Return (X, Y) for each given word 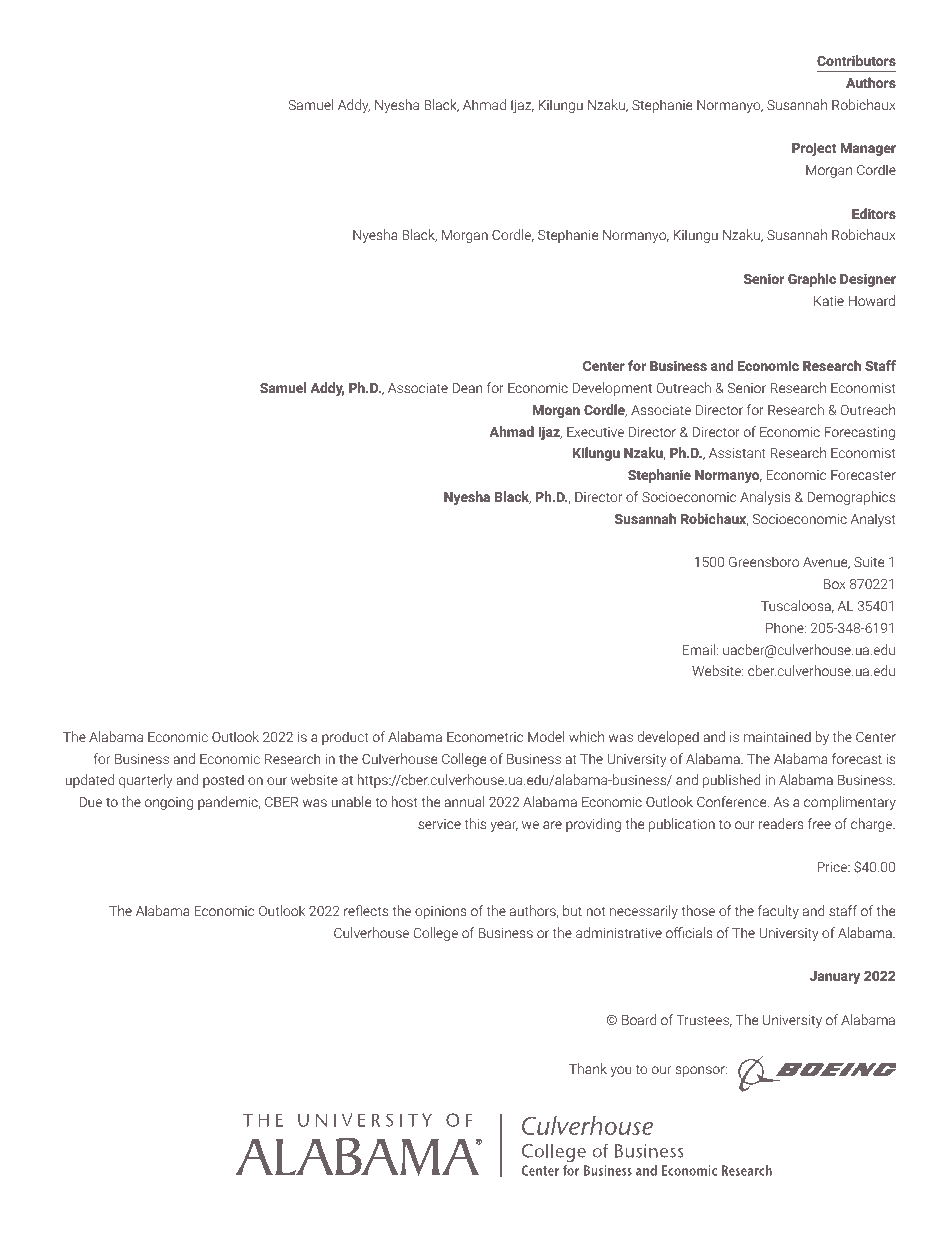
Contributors (856, 60)
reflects (366, 910)
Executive (595, 432)
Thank (588, 1068)
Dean (467, 388)
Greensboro (764, 561)
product (345, 738)
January (835, 977)
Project (814, 149)
